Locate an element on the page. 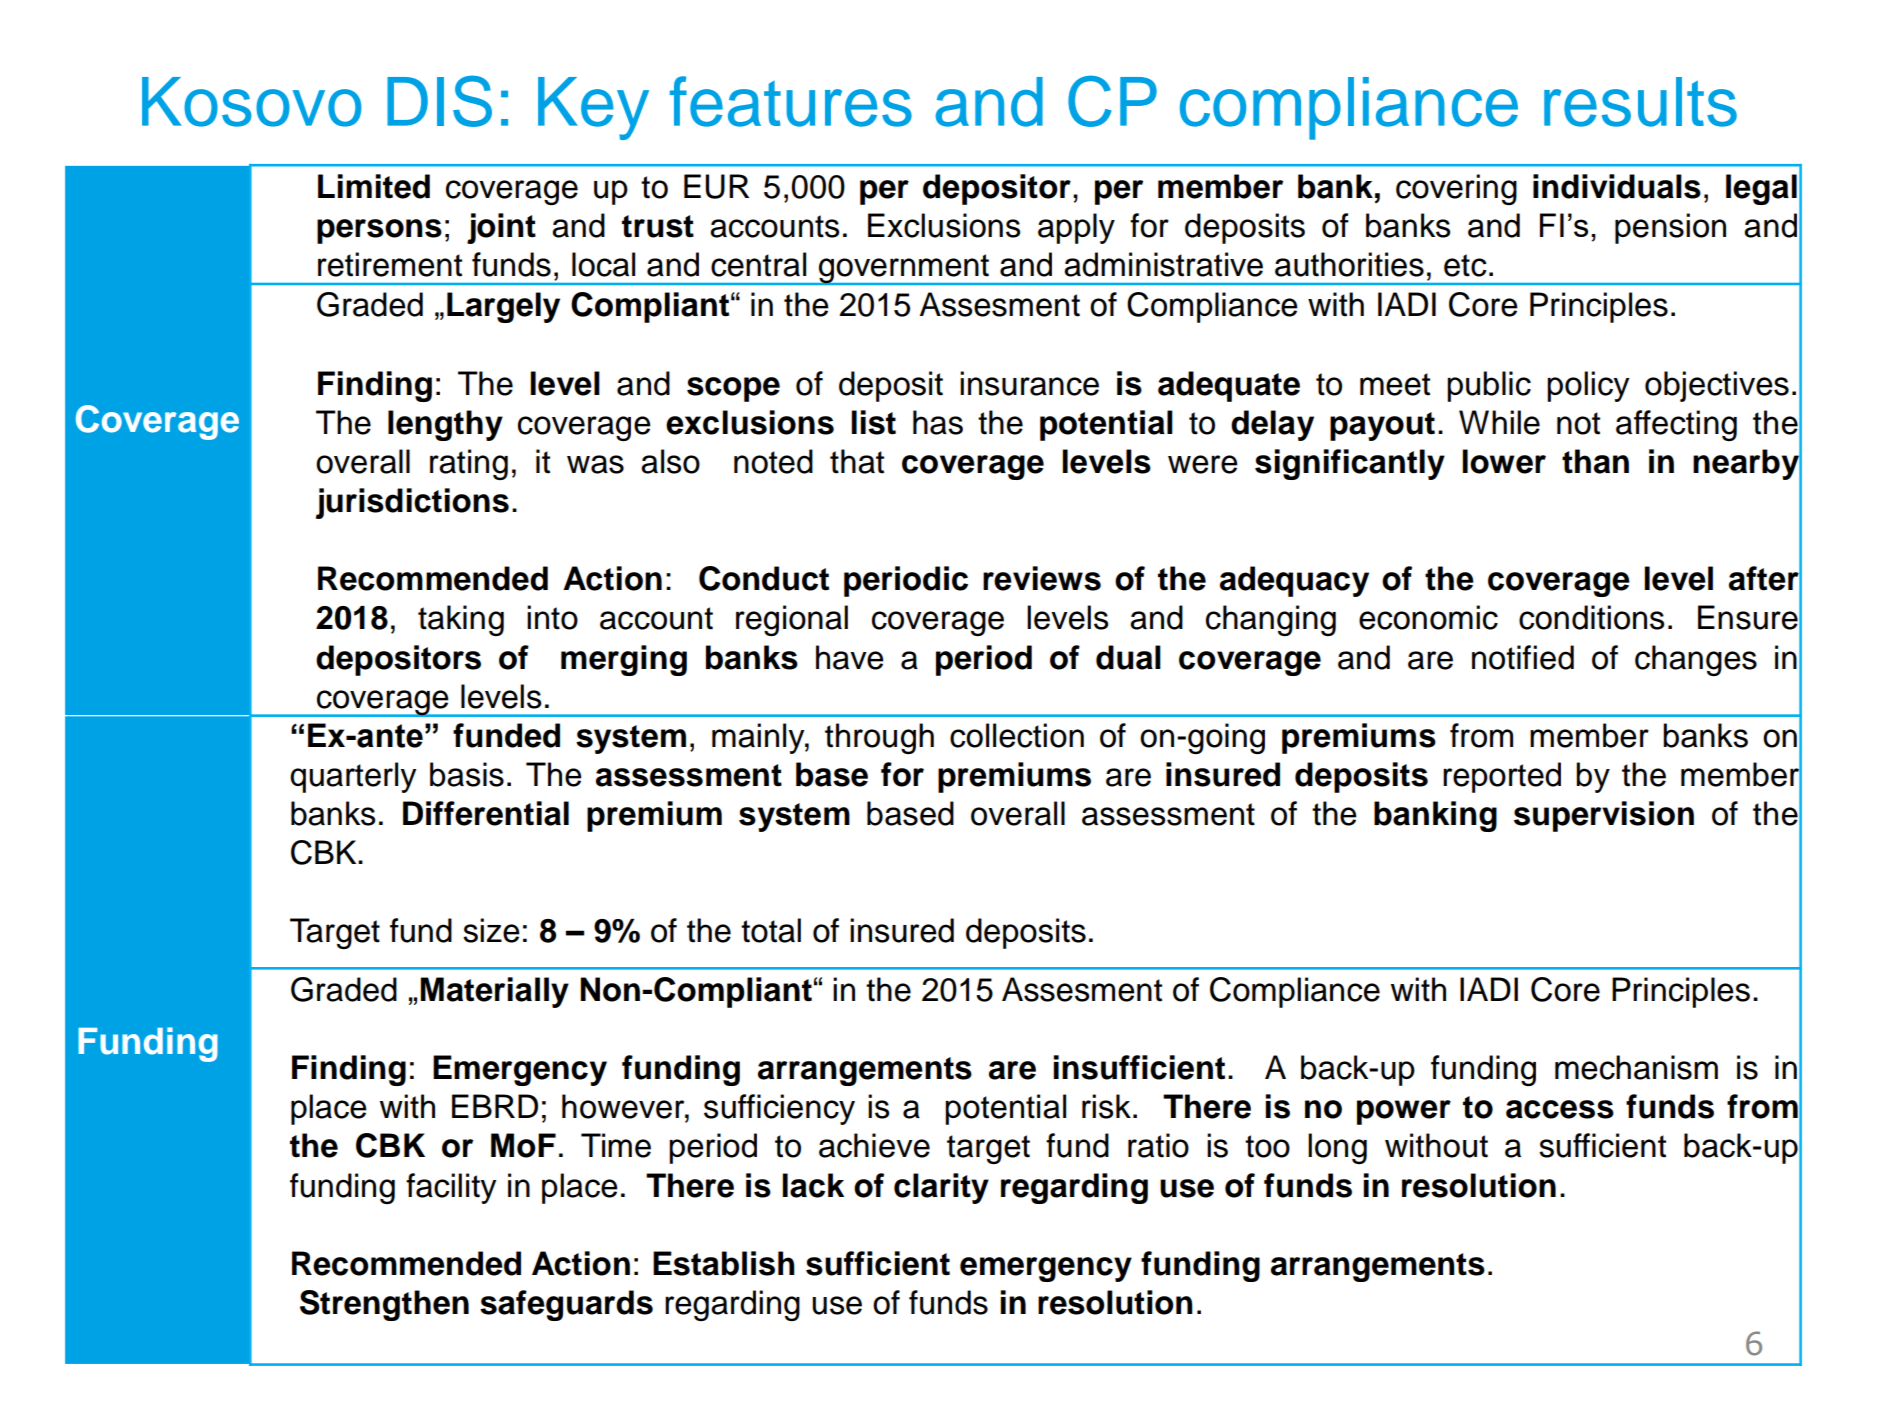 The height and width of the document is (1408, 1877). size is located at coordinates (491, 930).
